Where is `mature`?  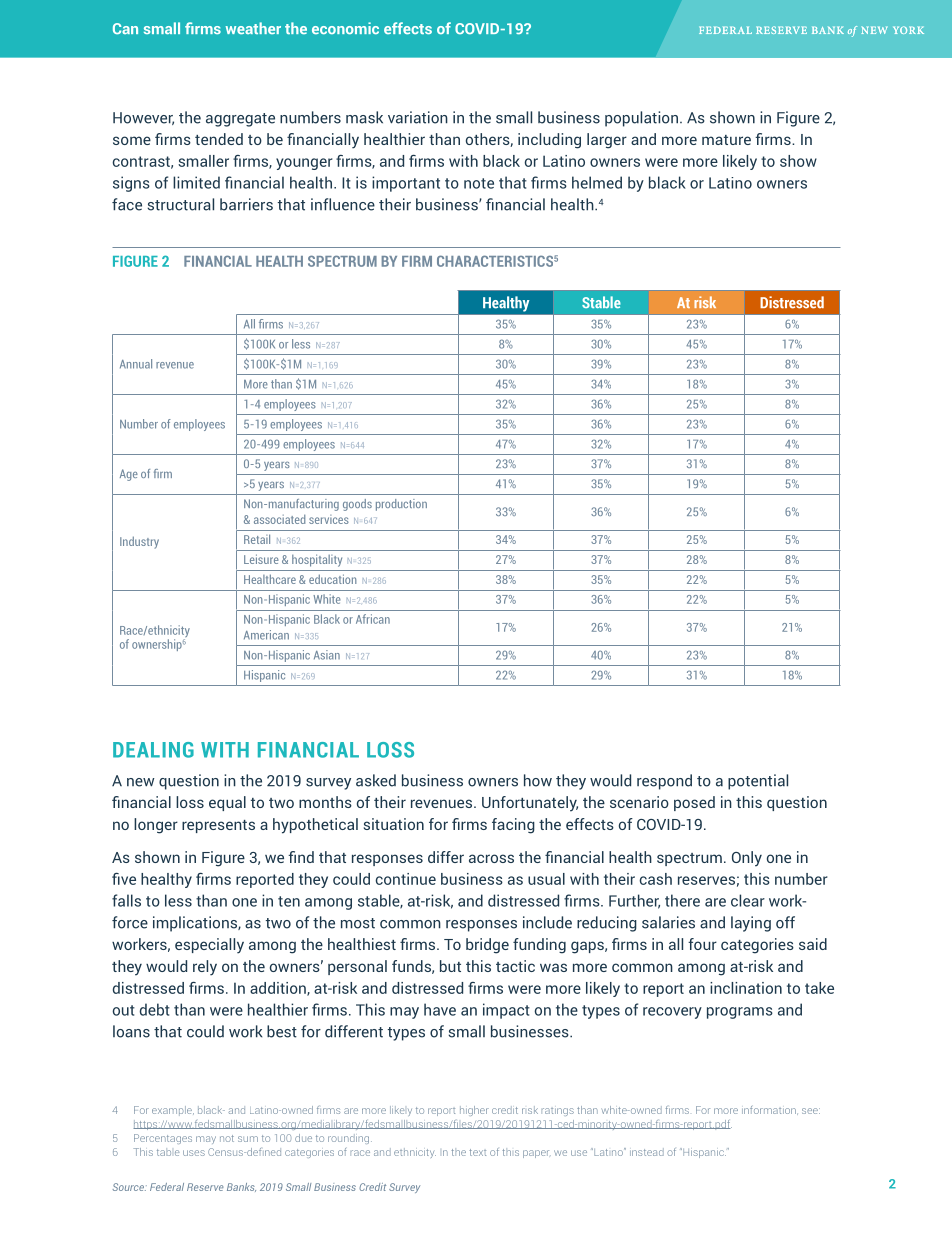
mature is located at coordinates (726, 140).
